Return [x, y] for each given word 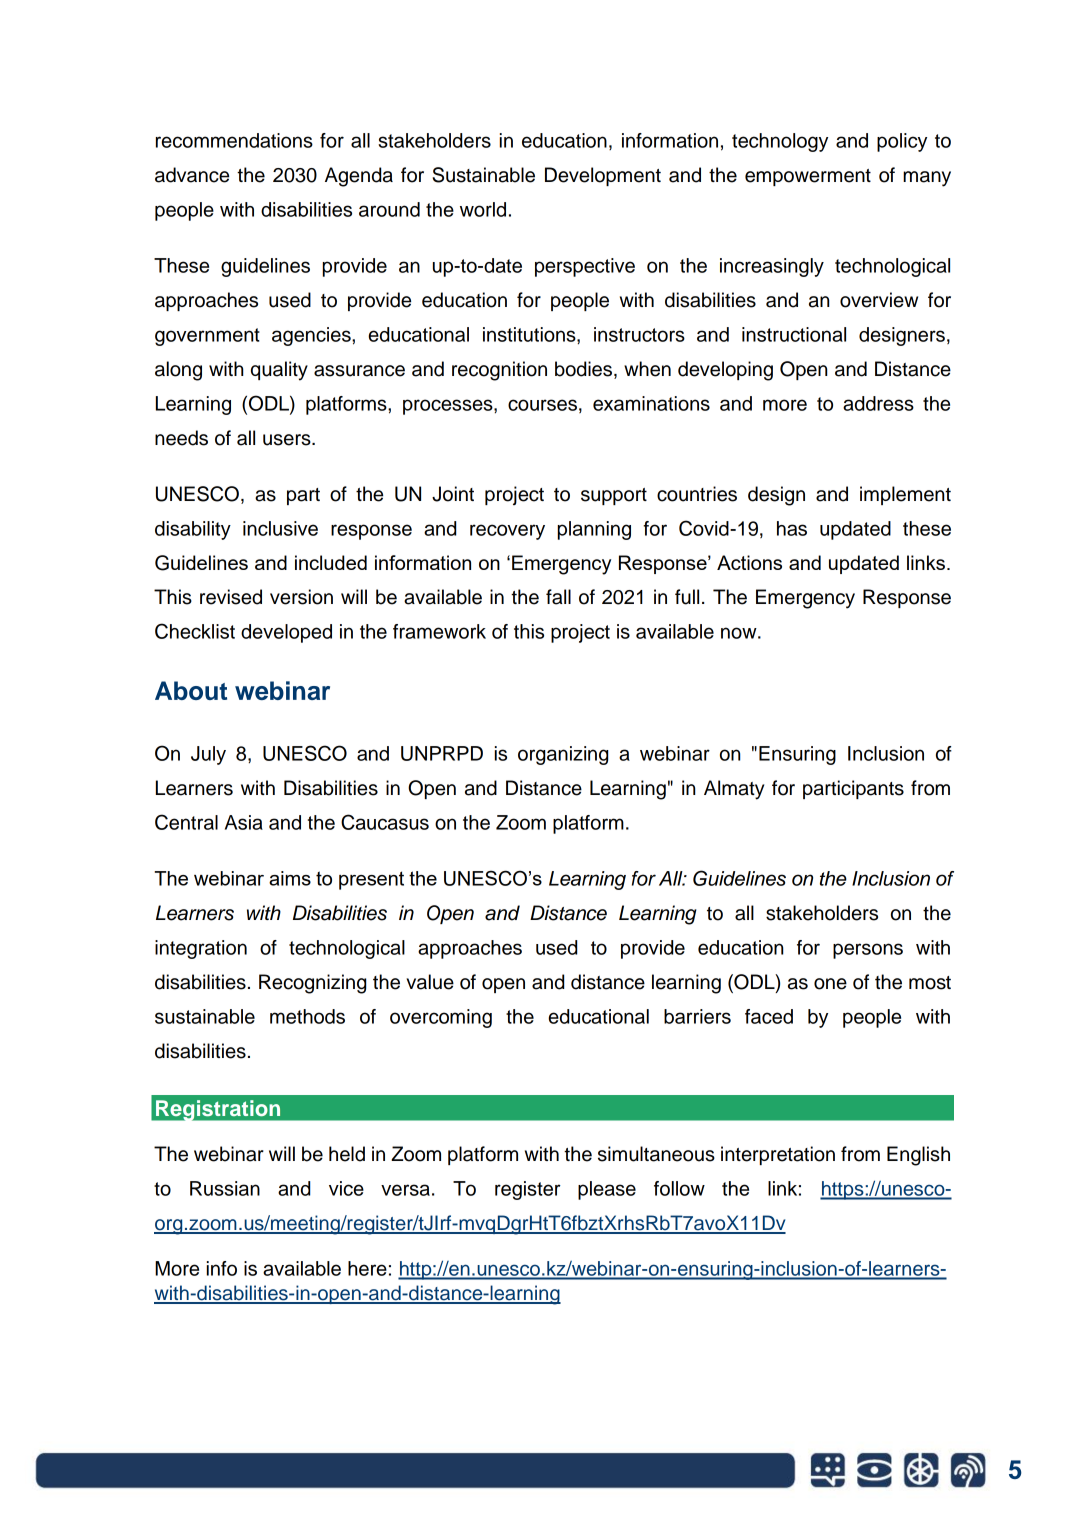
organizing [563, 755]
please [607, 1190]
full [687, 597]
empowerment [808, 177]
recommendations [234, 140]
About [191, 690]
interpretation [778, 1155]
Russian [225, 1188]
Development [603, 176]
